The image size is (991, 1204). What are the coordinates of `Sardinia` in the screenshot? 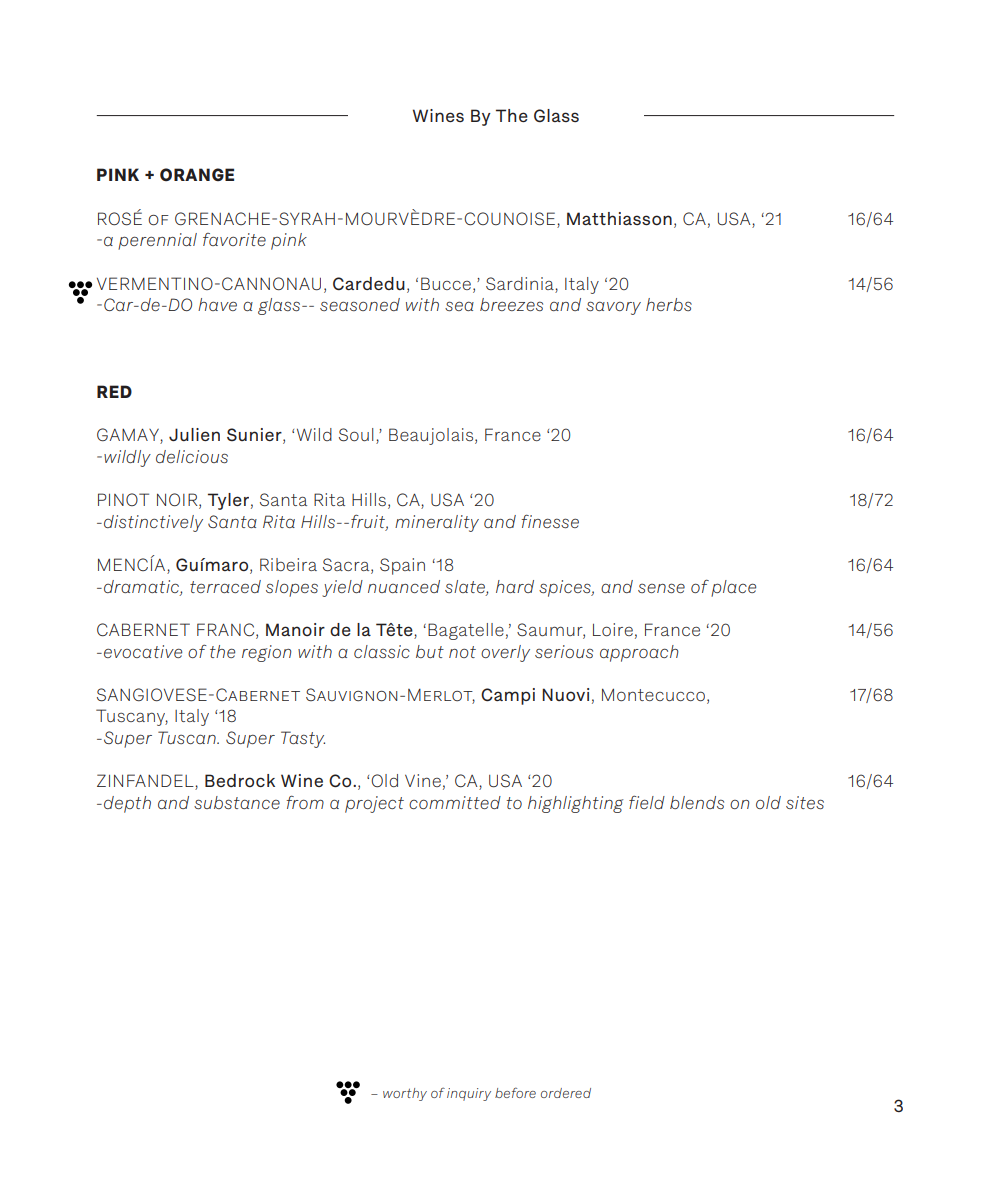 It's located at (520, 283).
